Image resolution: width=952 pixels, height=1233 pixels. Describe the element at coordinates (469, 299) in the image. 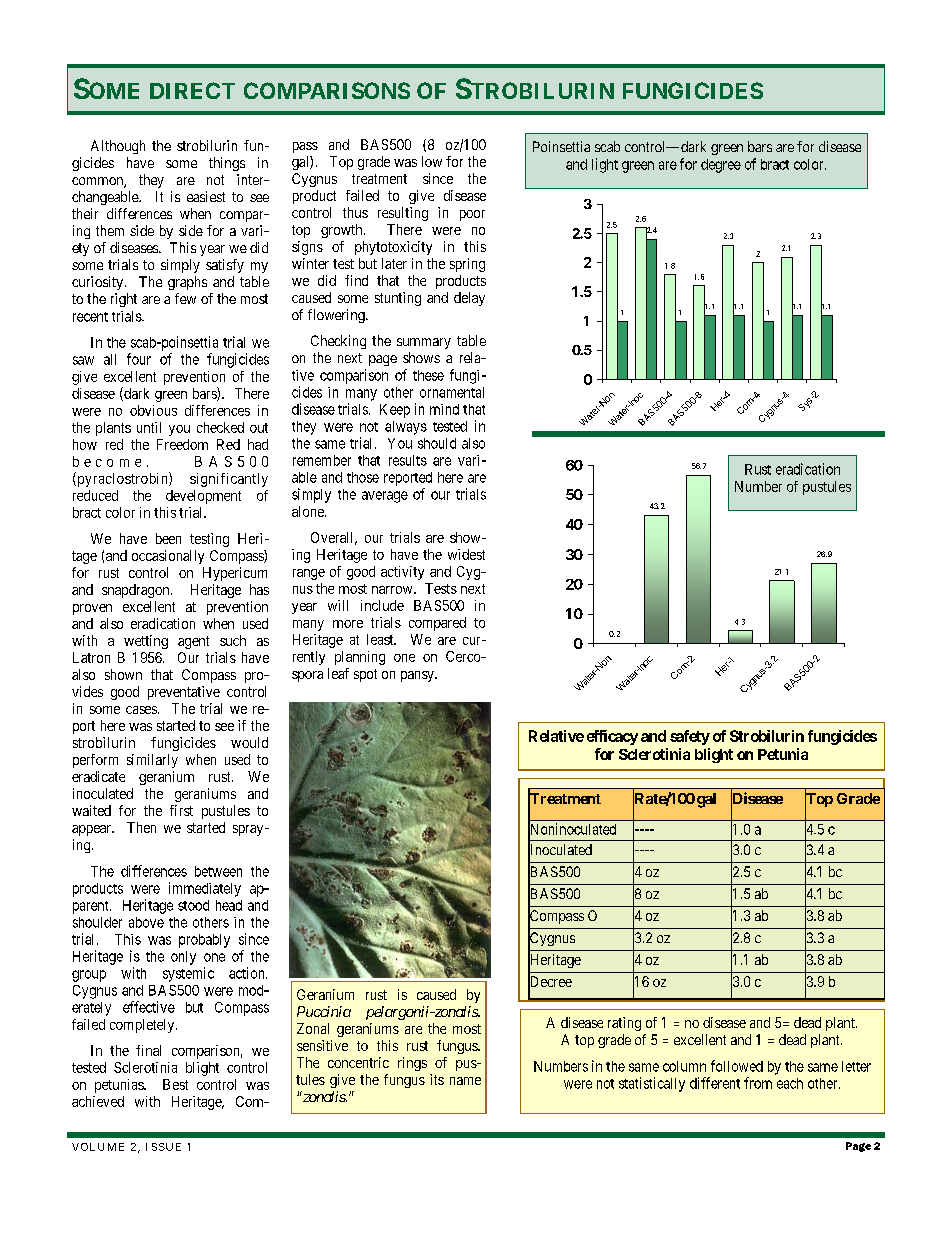

I see `delay` at that location.
